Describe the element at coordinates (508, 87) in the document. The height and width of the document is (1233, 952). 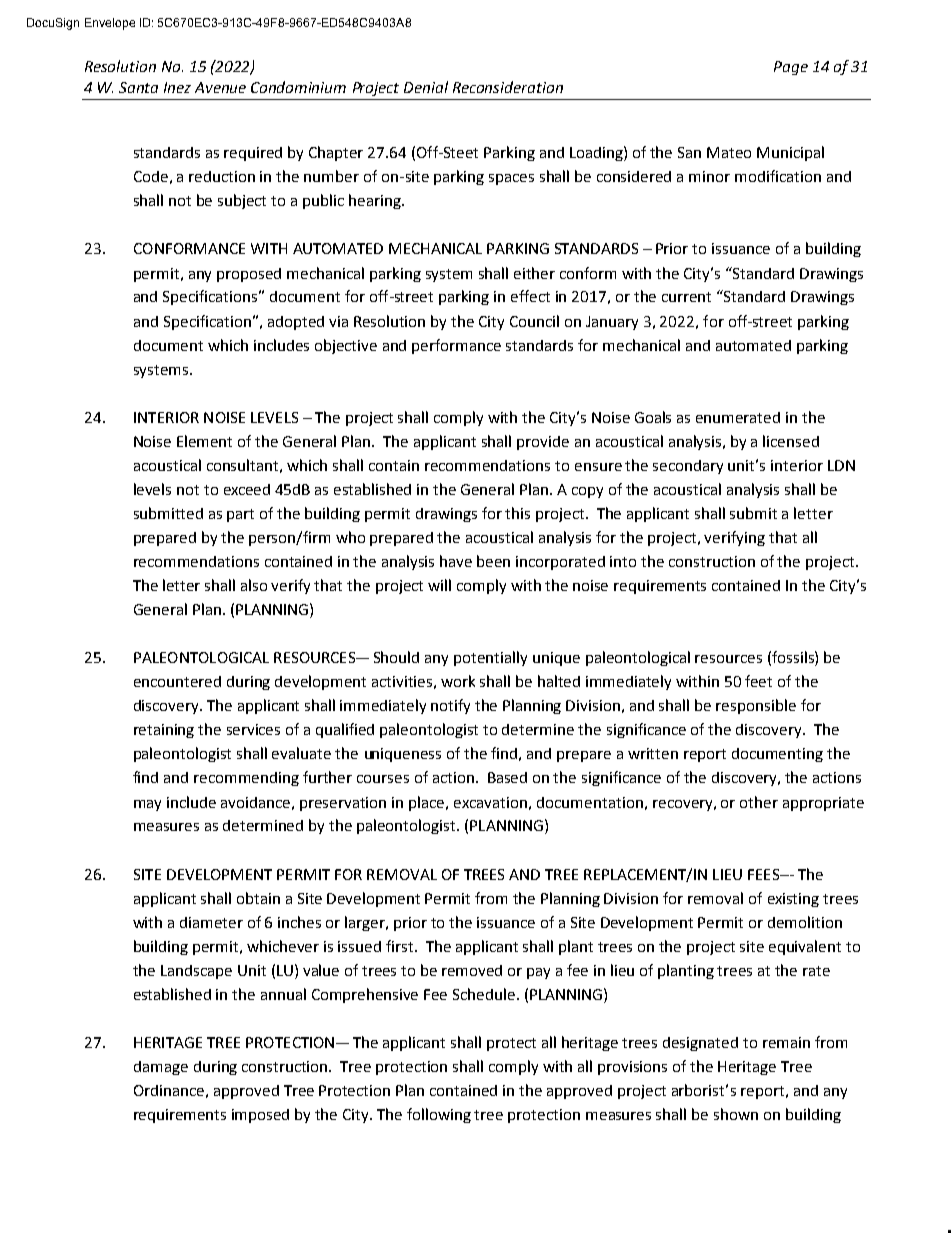
I see `Reconsideration` at that location.
